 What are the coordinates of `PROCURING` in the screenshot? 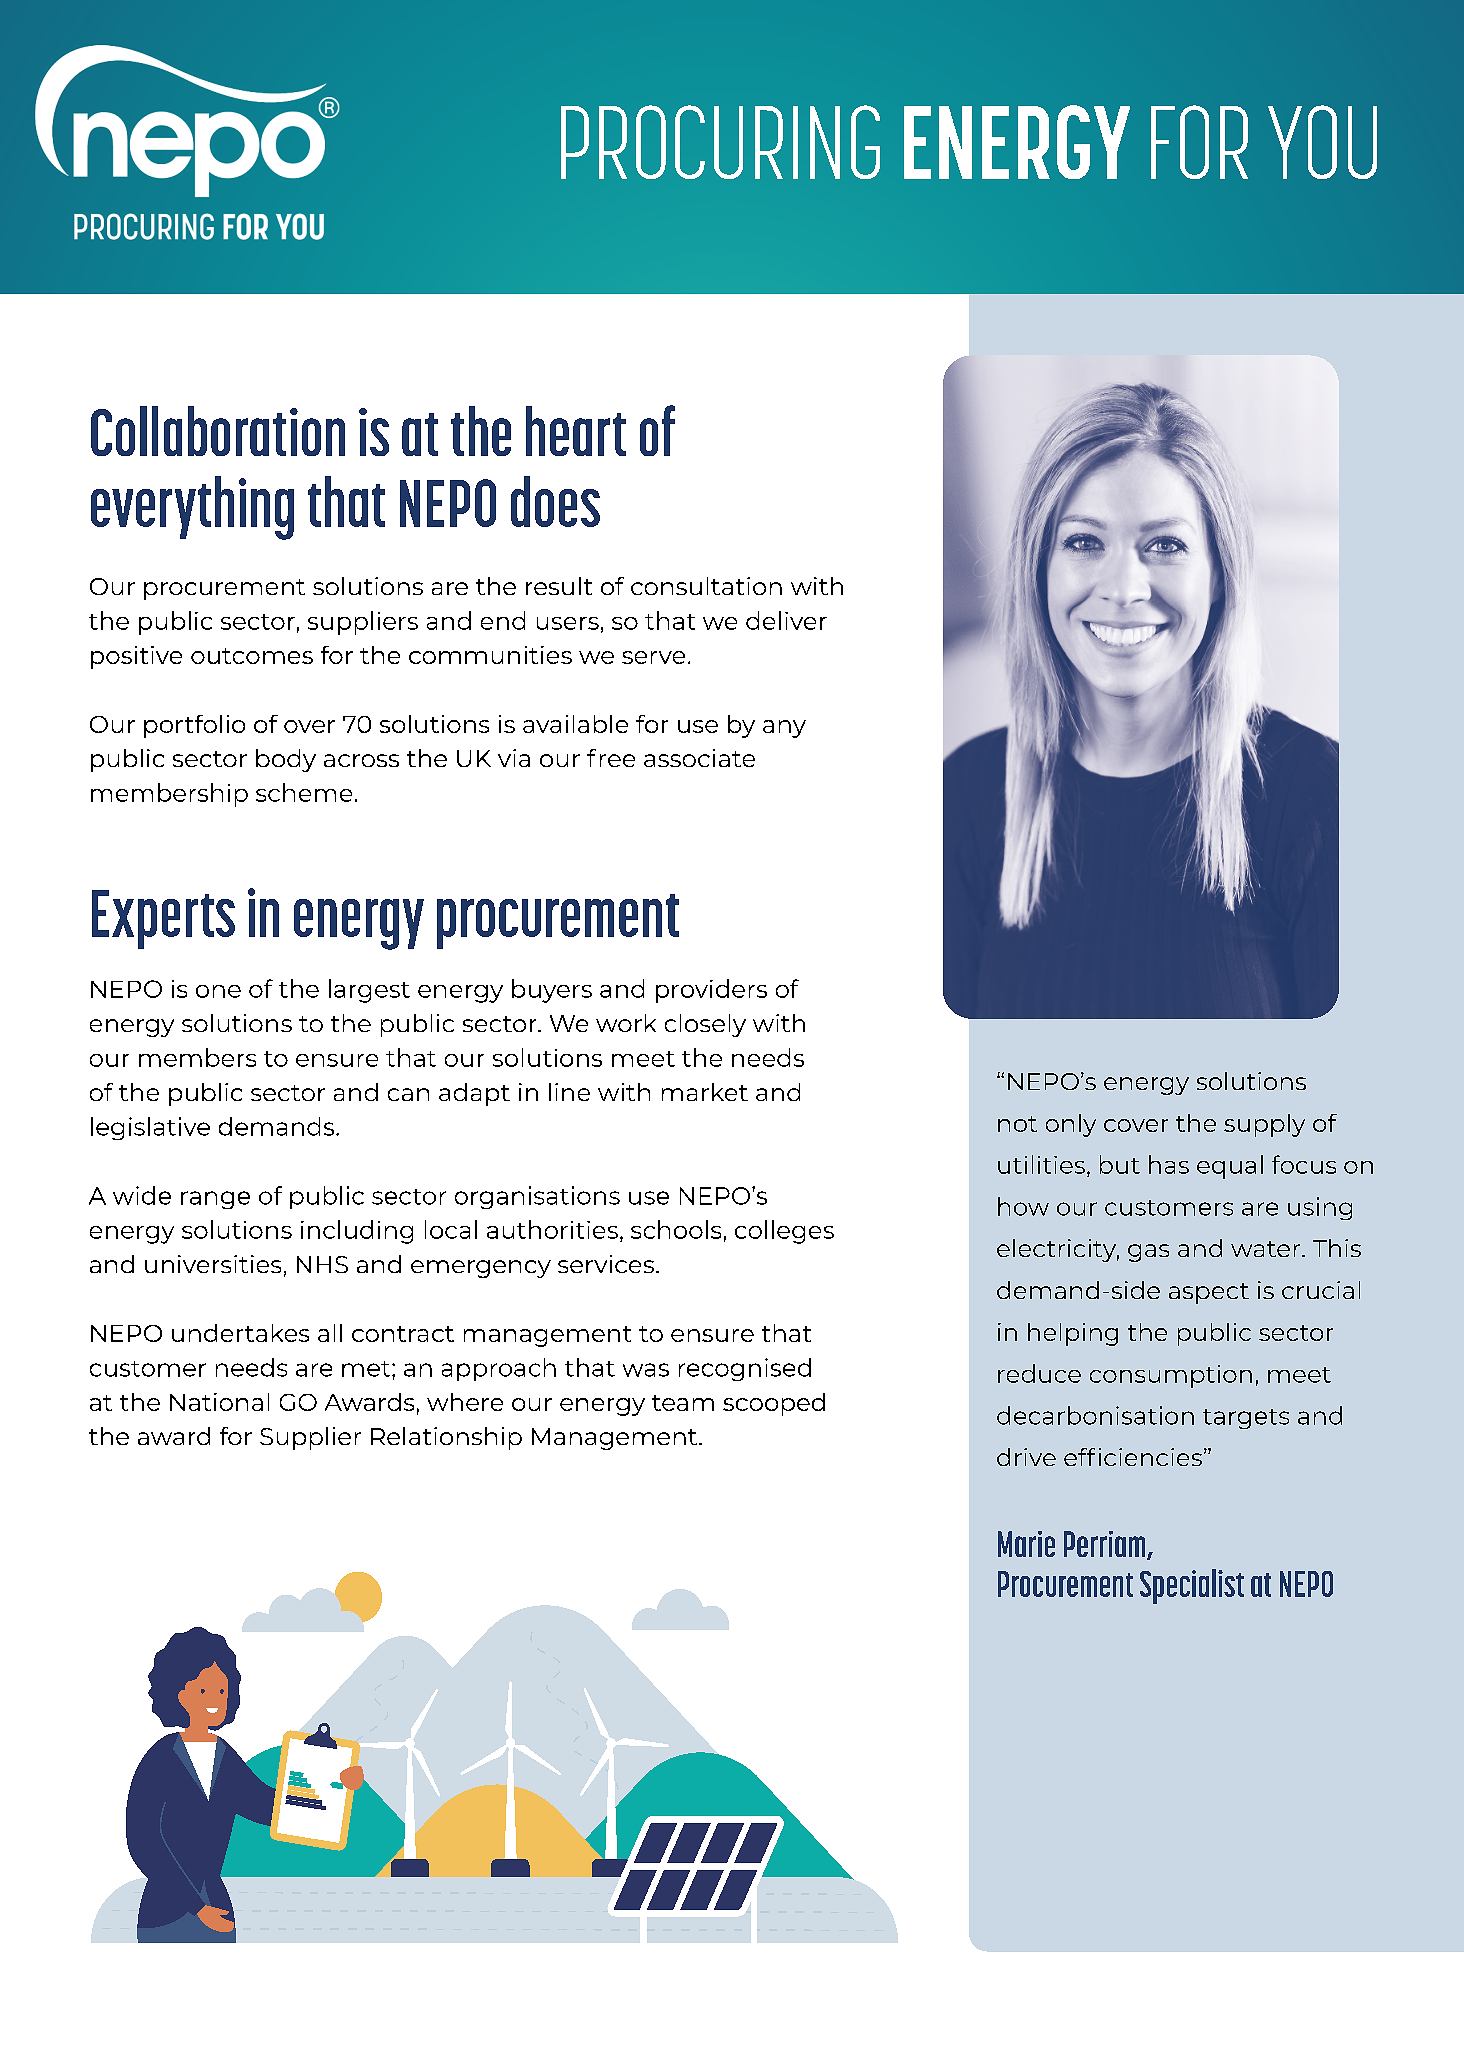 It's located at (720, 142).
